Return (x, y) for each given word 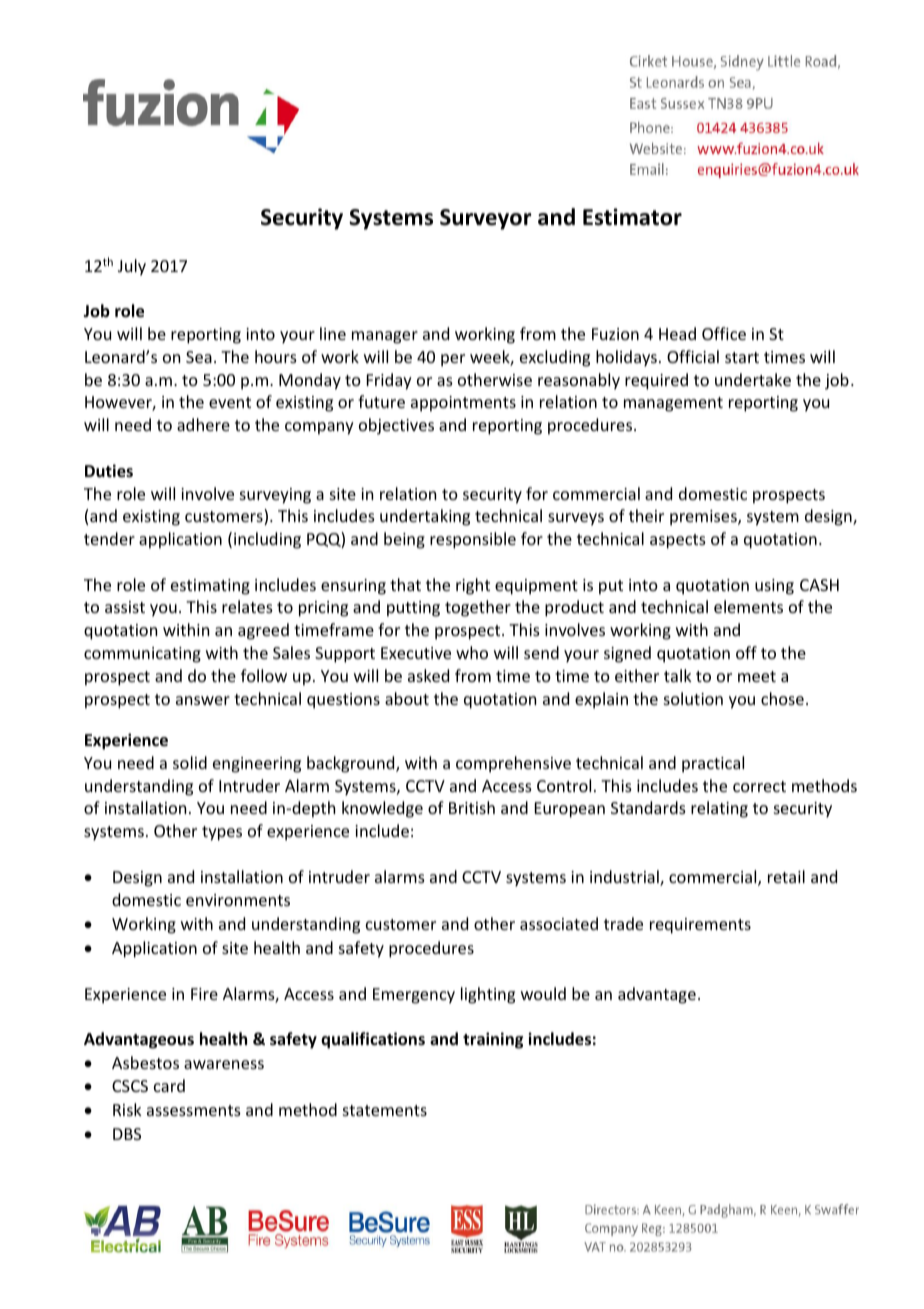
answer (203, 700)
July (132, 267)
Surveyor (486, 219)
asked (428, 675)
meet (757, 676)
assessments (194, 1110)
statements (385, 1110)
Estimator (632, 217)
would (543, 993)
